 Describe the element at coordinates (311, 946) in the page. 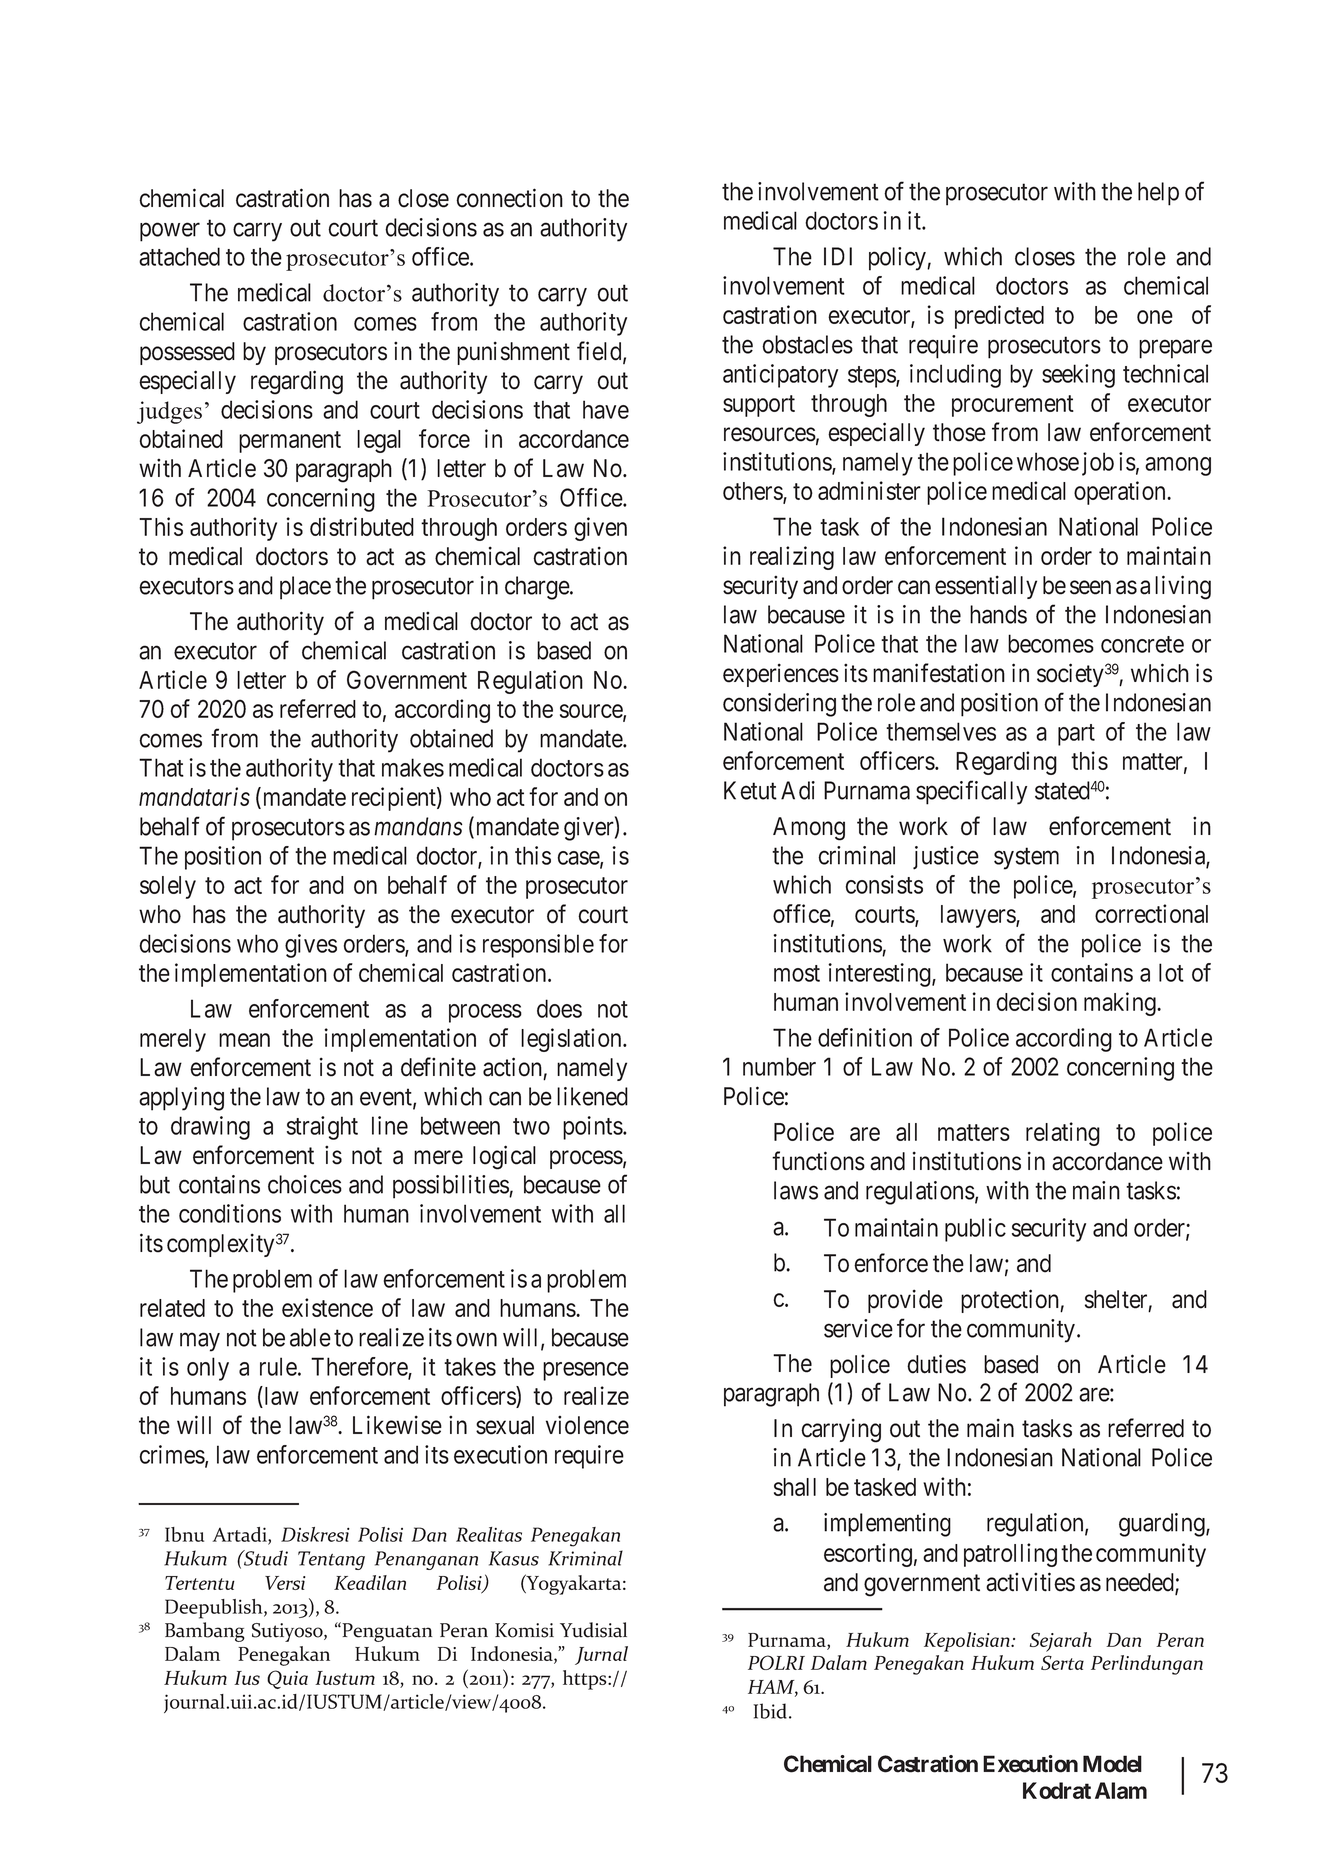

I see `gives` at that location.
